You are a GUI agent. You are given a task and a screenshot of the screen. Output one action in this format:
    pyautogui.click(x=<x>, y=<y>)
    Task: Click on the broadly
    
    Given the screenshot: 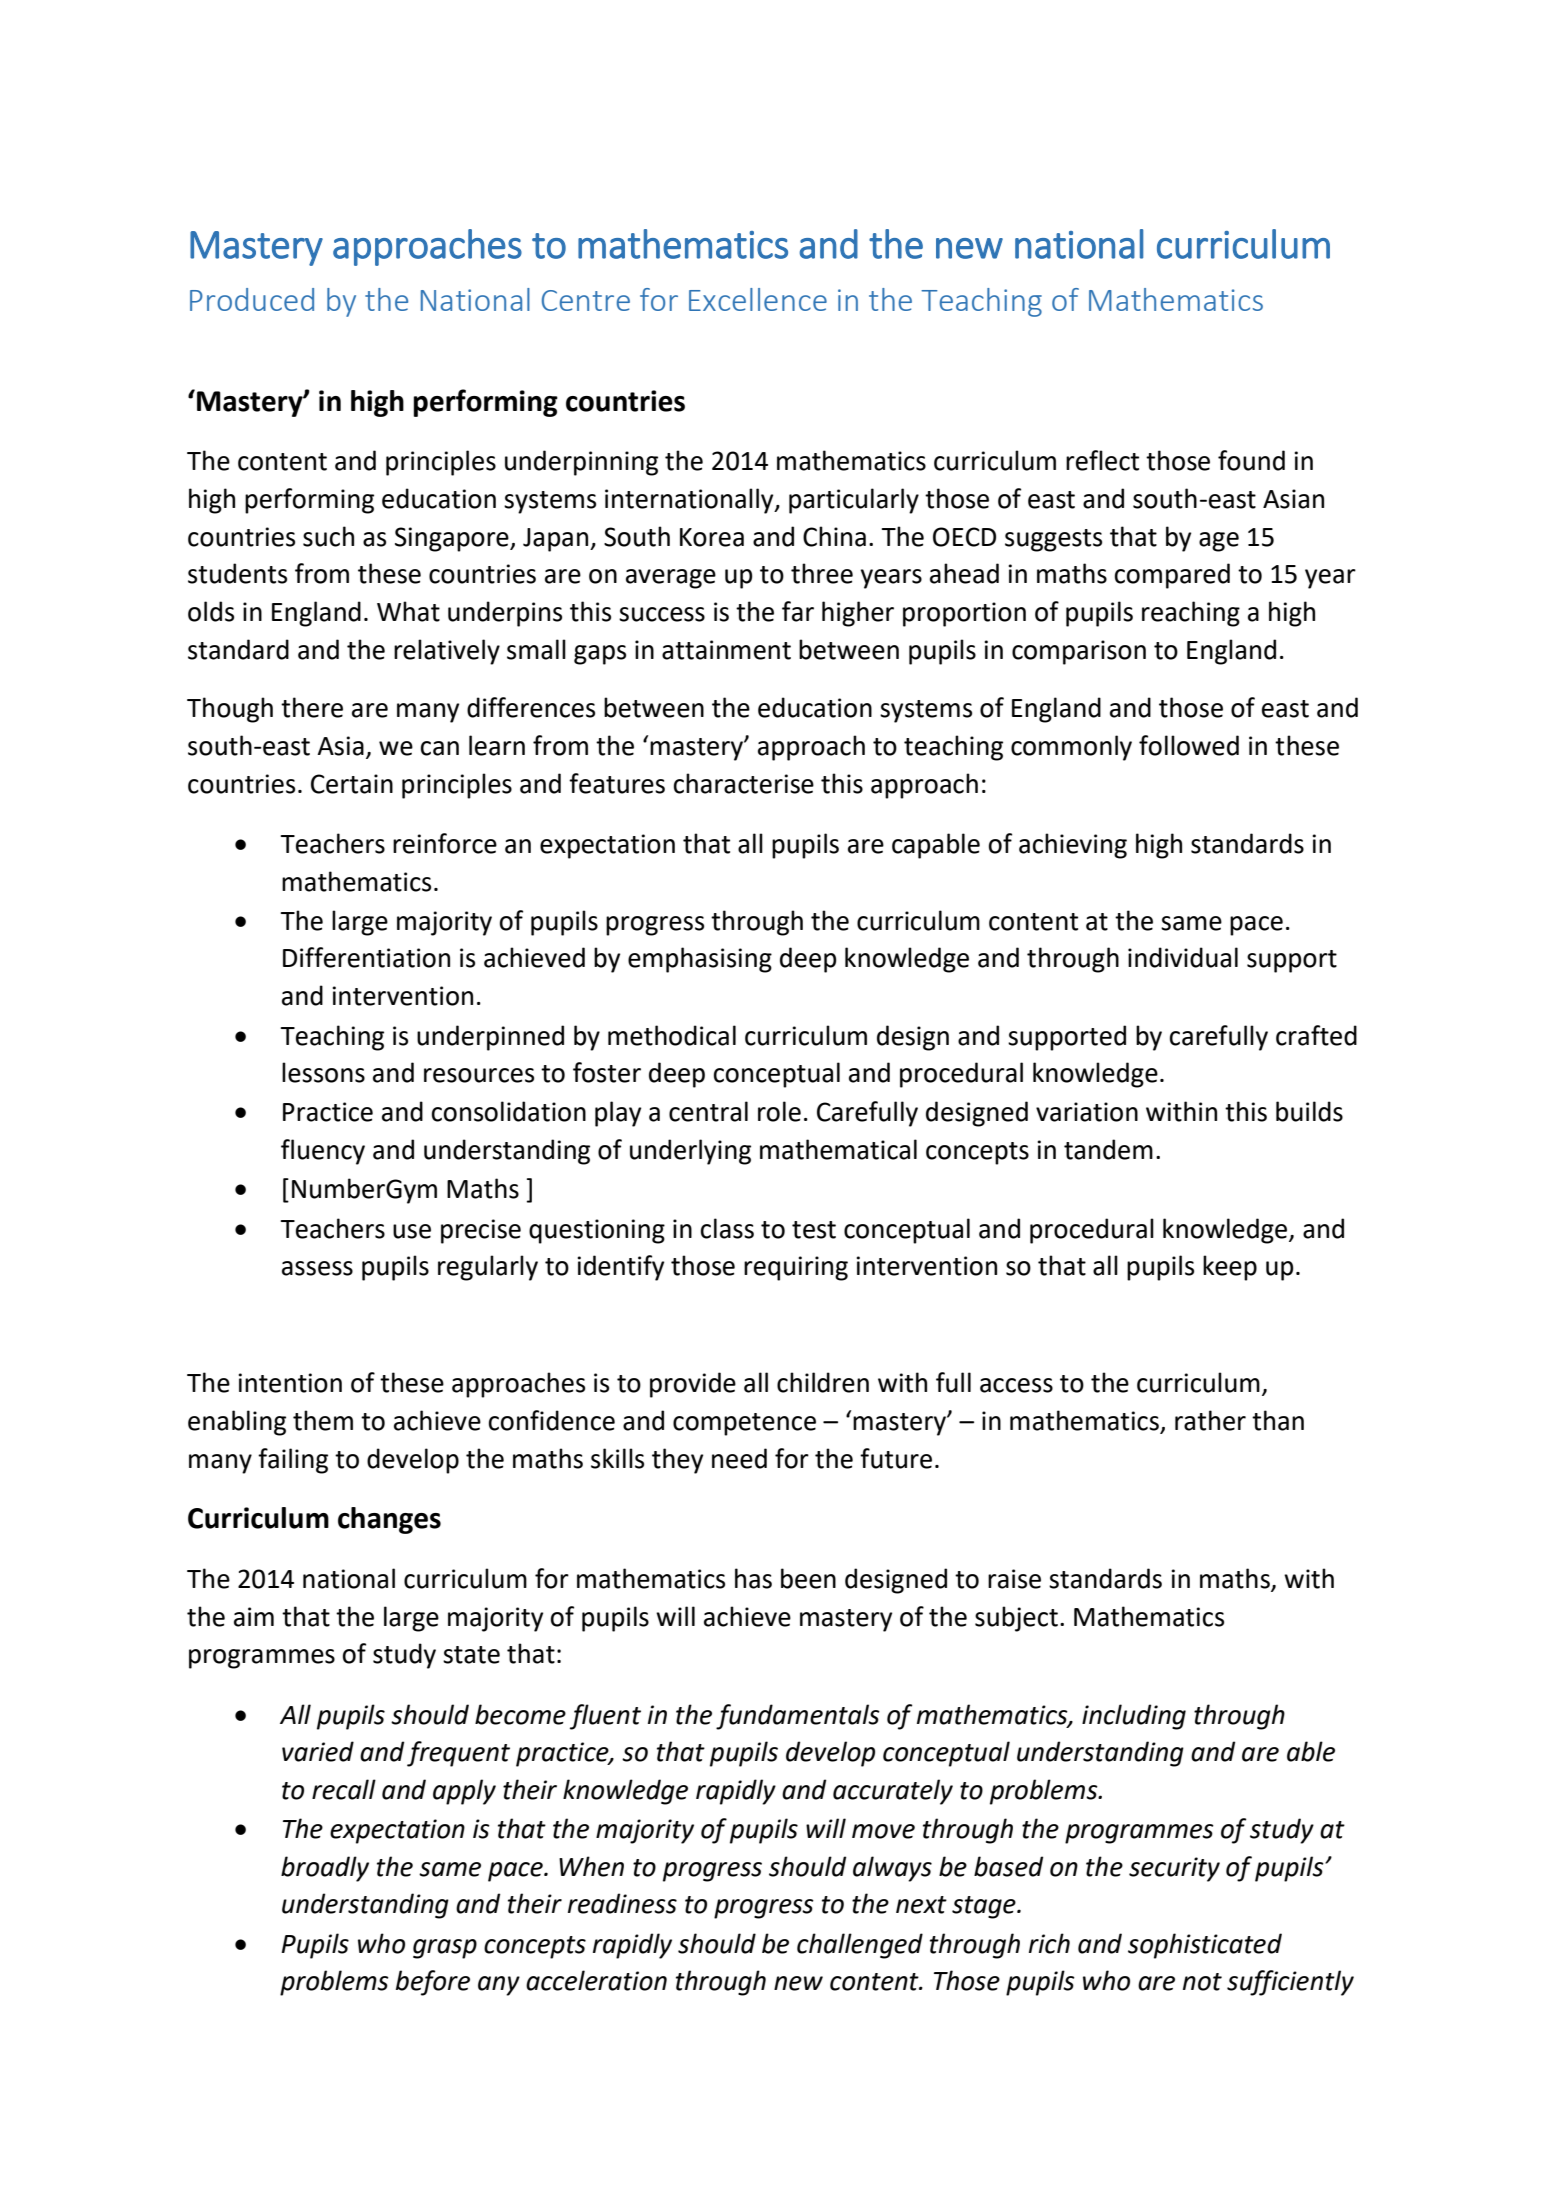 What is the action you would take?
    pyautogui.click(x=325, y=1869)
